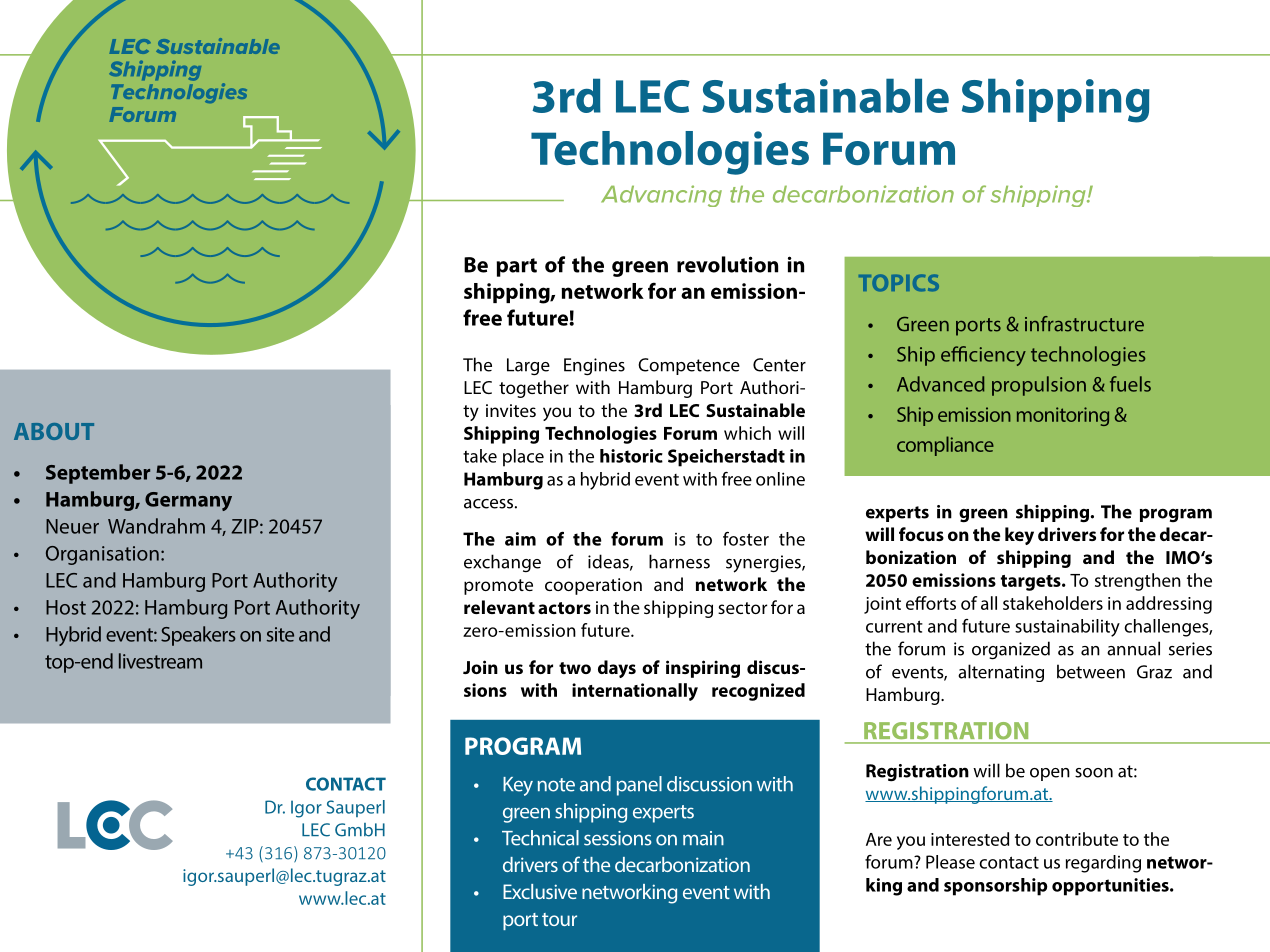  I want to click on days, so click(617, 669).
